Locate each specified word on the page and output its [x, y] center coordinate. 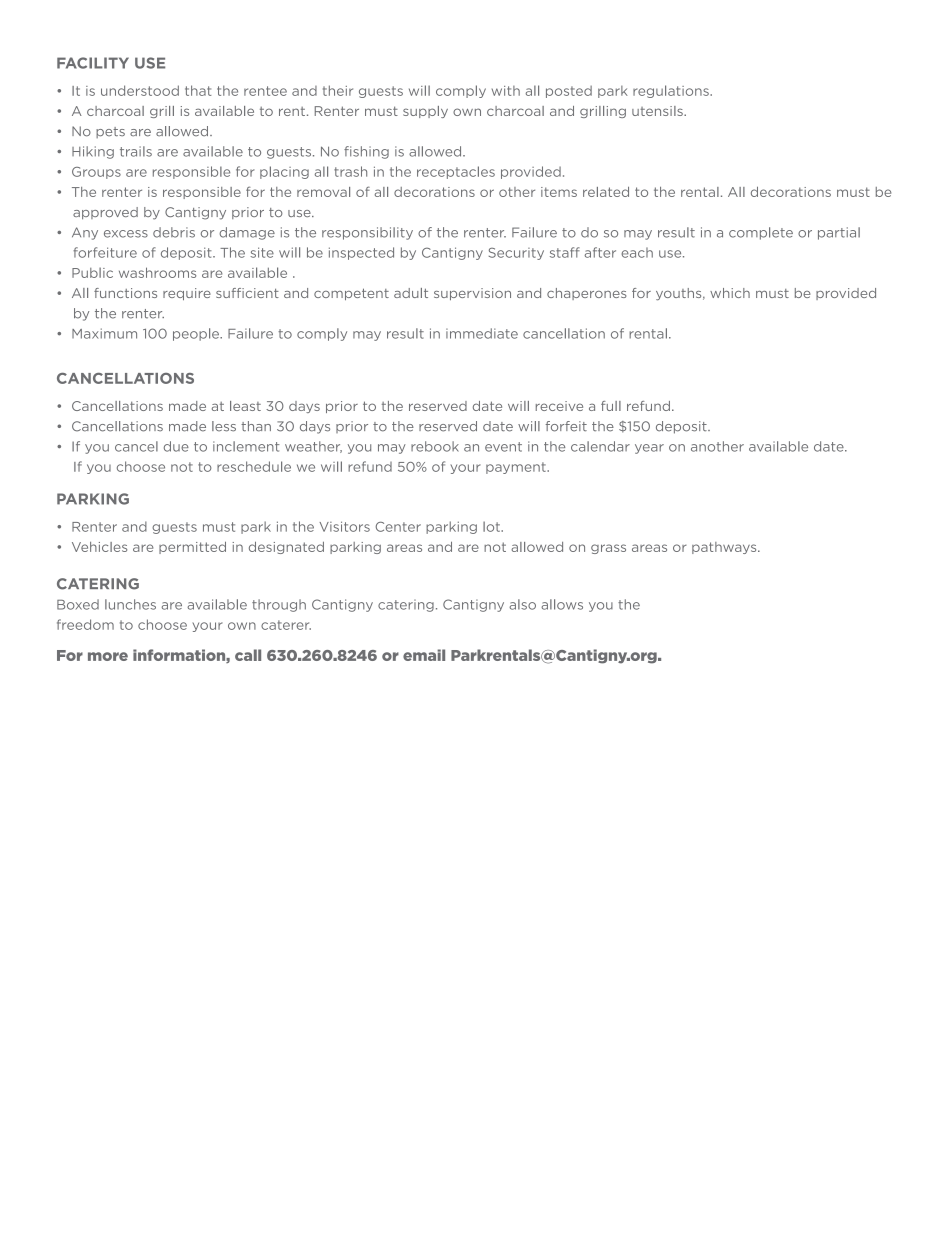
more [108, 656]
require [187, 294]
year [649, 449]
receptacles [456, 172]
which [730, 293]
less [224, 426]
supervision [472, 294]
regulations [672, 91]
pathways [725, 548]
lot [492, 526]
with [506, 91]
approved [105, 213]
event [503, 447]
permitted [192, 547]
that [198, 90]
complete [761, 233]
